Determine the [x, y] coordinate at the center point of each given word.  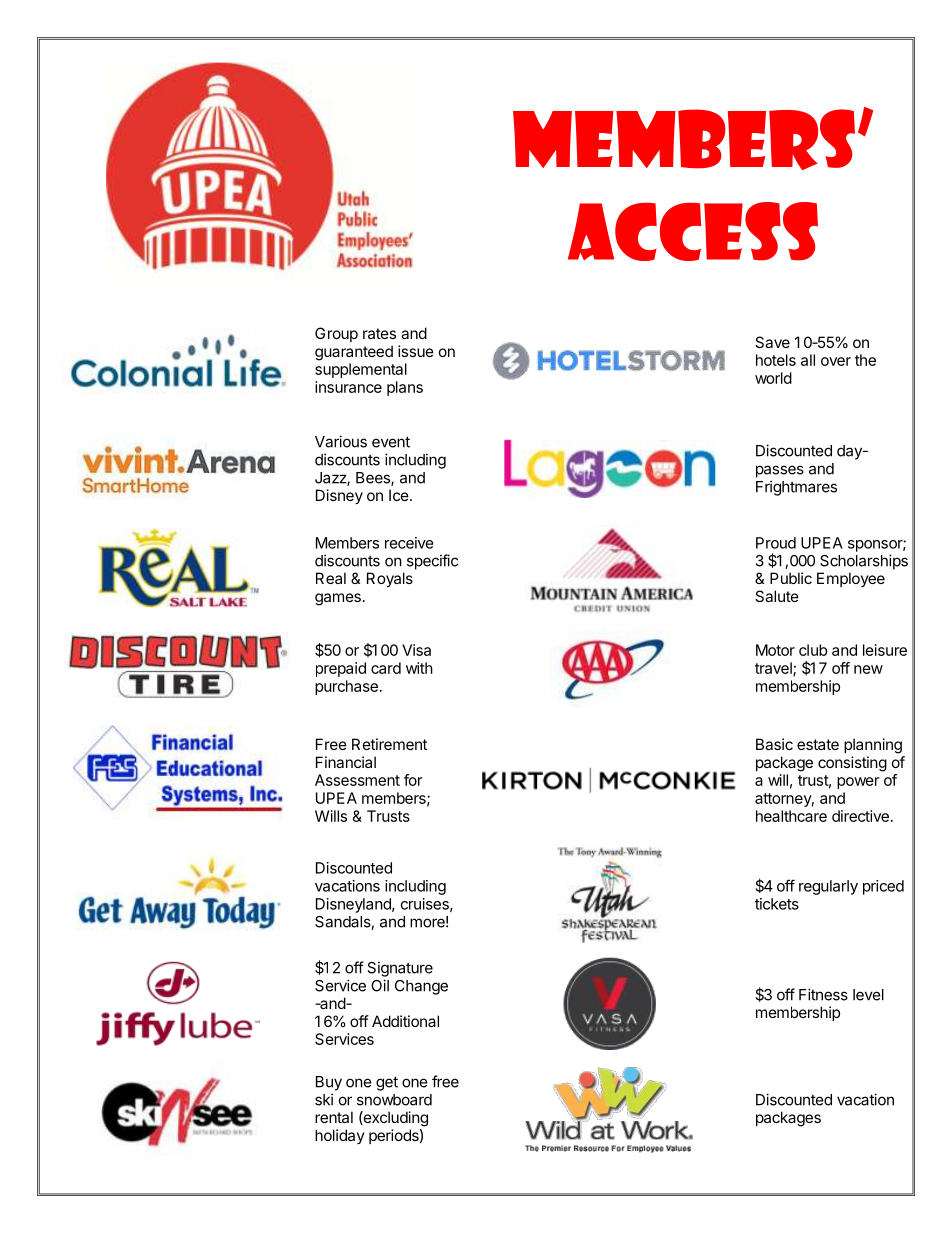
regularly [828, 887]
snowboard [394, 1100]
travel [774, 669]
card [386, 668]
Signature [400, 969]
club [813, 650]
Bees [374, 479]
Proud [776, 543]
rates [379, 333]
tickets [777, 904]
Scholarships [864, 562]
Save [772, 342]
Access [693, 231]
